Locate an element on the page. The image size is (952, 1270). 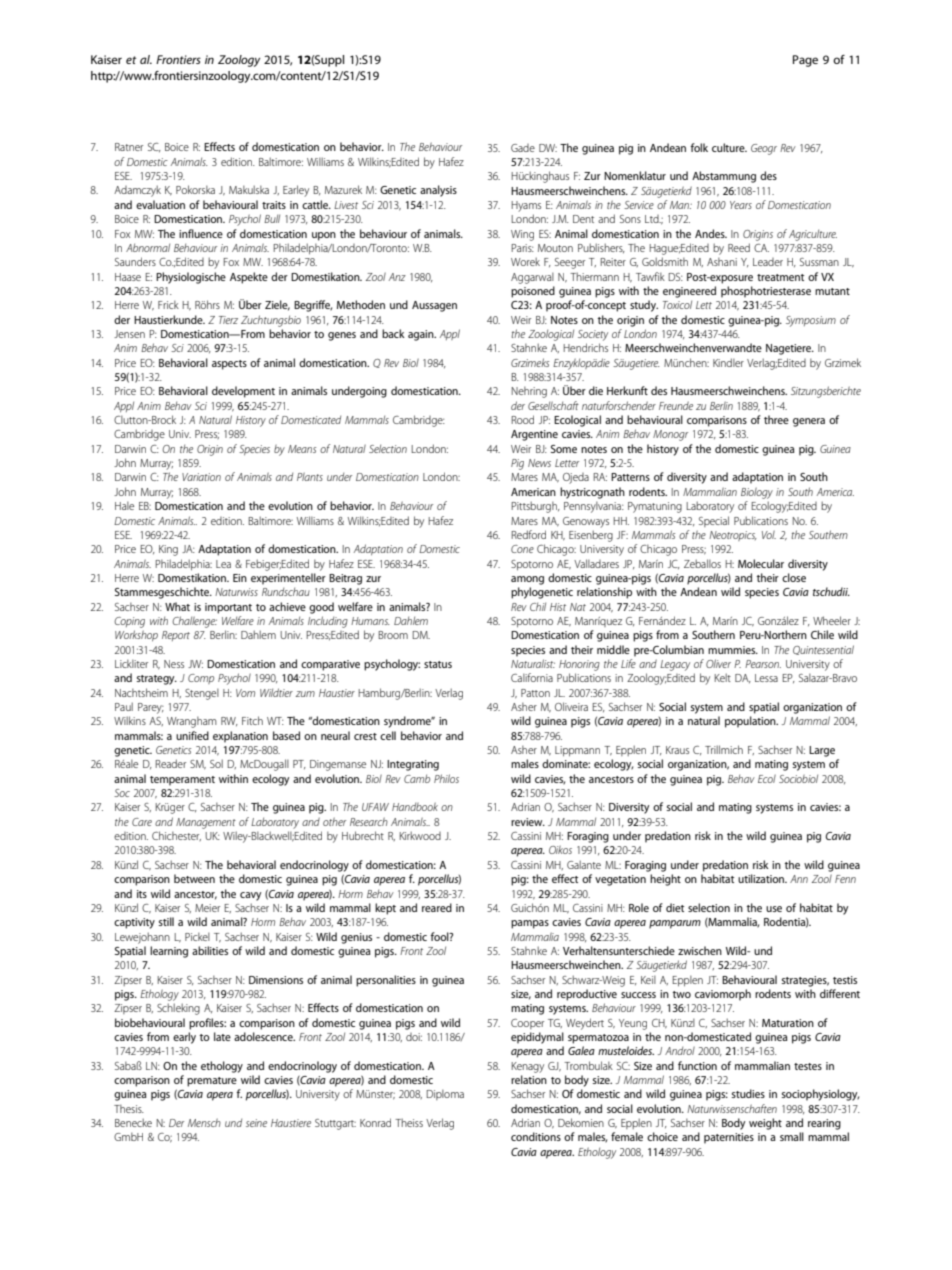
population is located at coordinates (751, 722).
